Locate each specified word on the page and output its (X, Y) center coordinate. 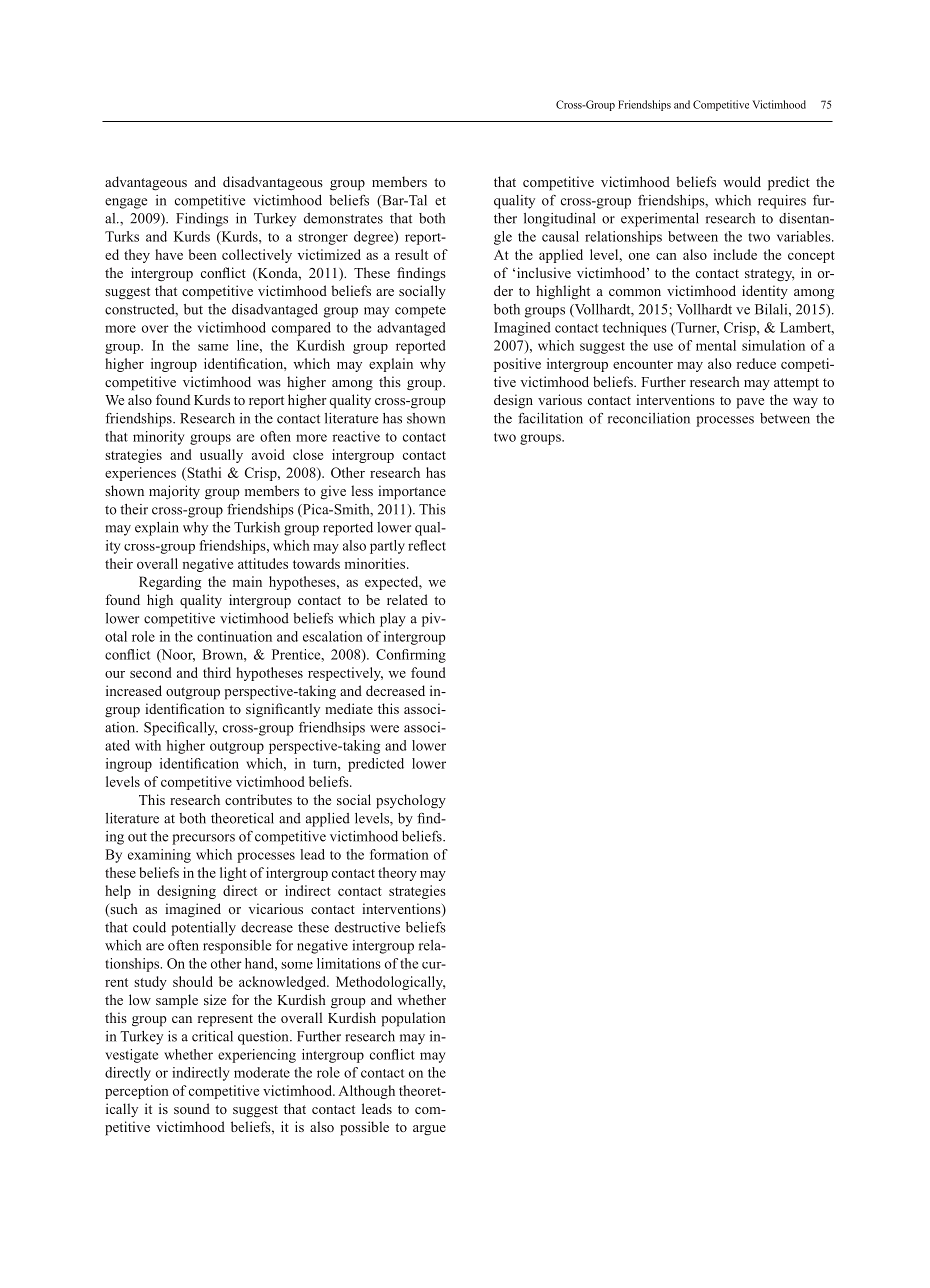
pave (750, 403)
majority (174, 492)
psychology (411, 801)
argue (429, 1130)
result (411, 254)
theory (397, 874)
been (203, 254)
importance (412, 492)
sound (192, 1108)
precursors (203, 839)
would (742, 181)
